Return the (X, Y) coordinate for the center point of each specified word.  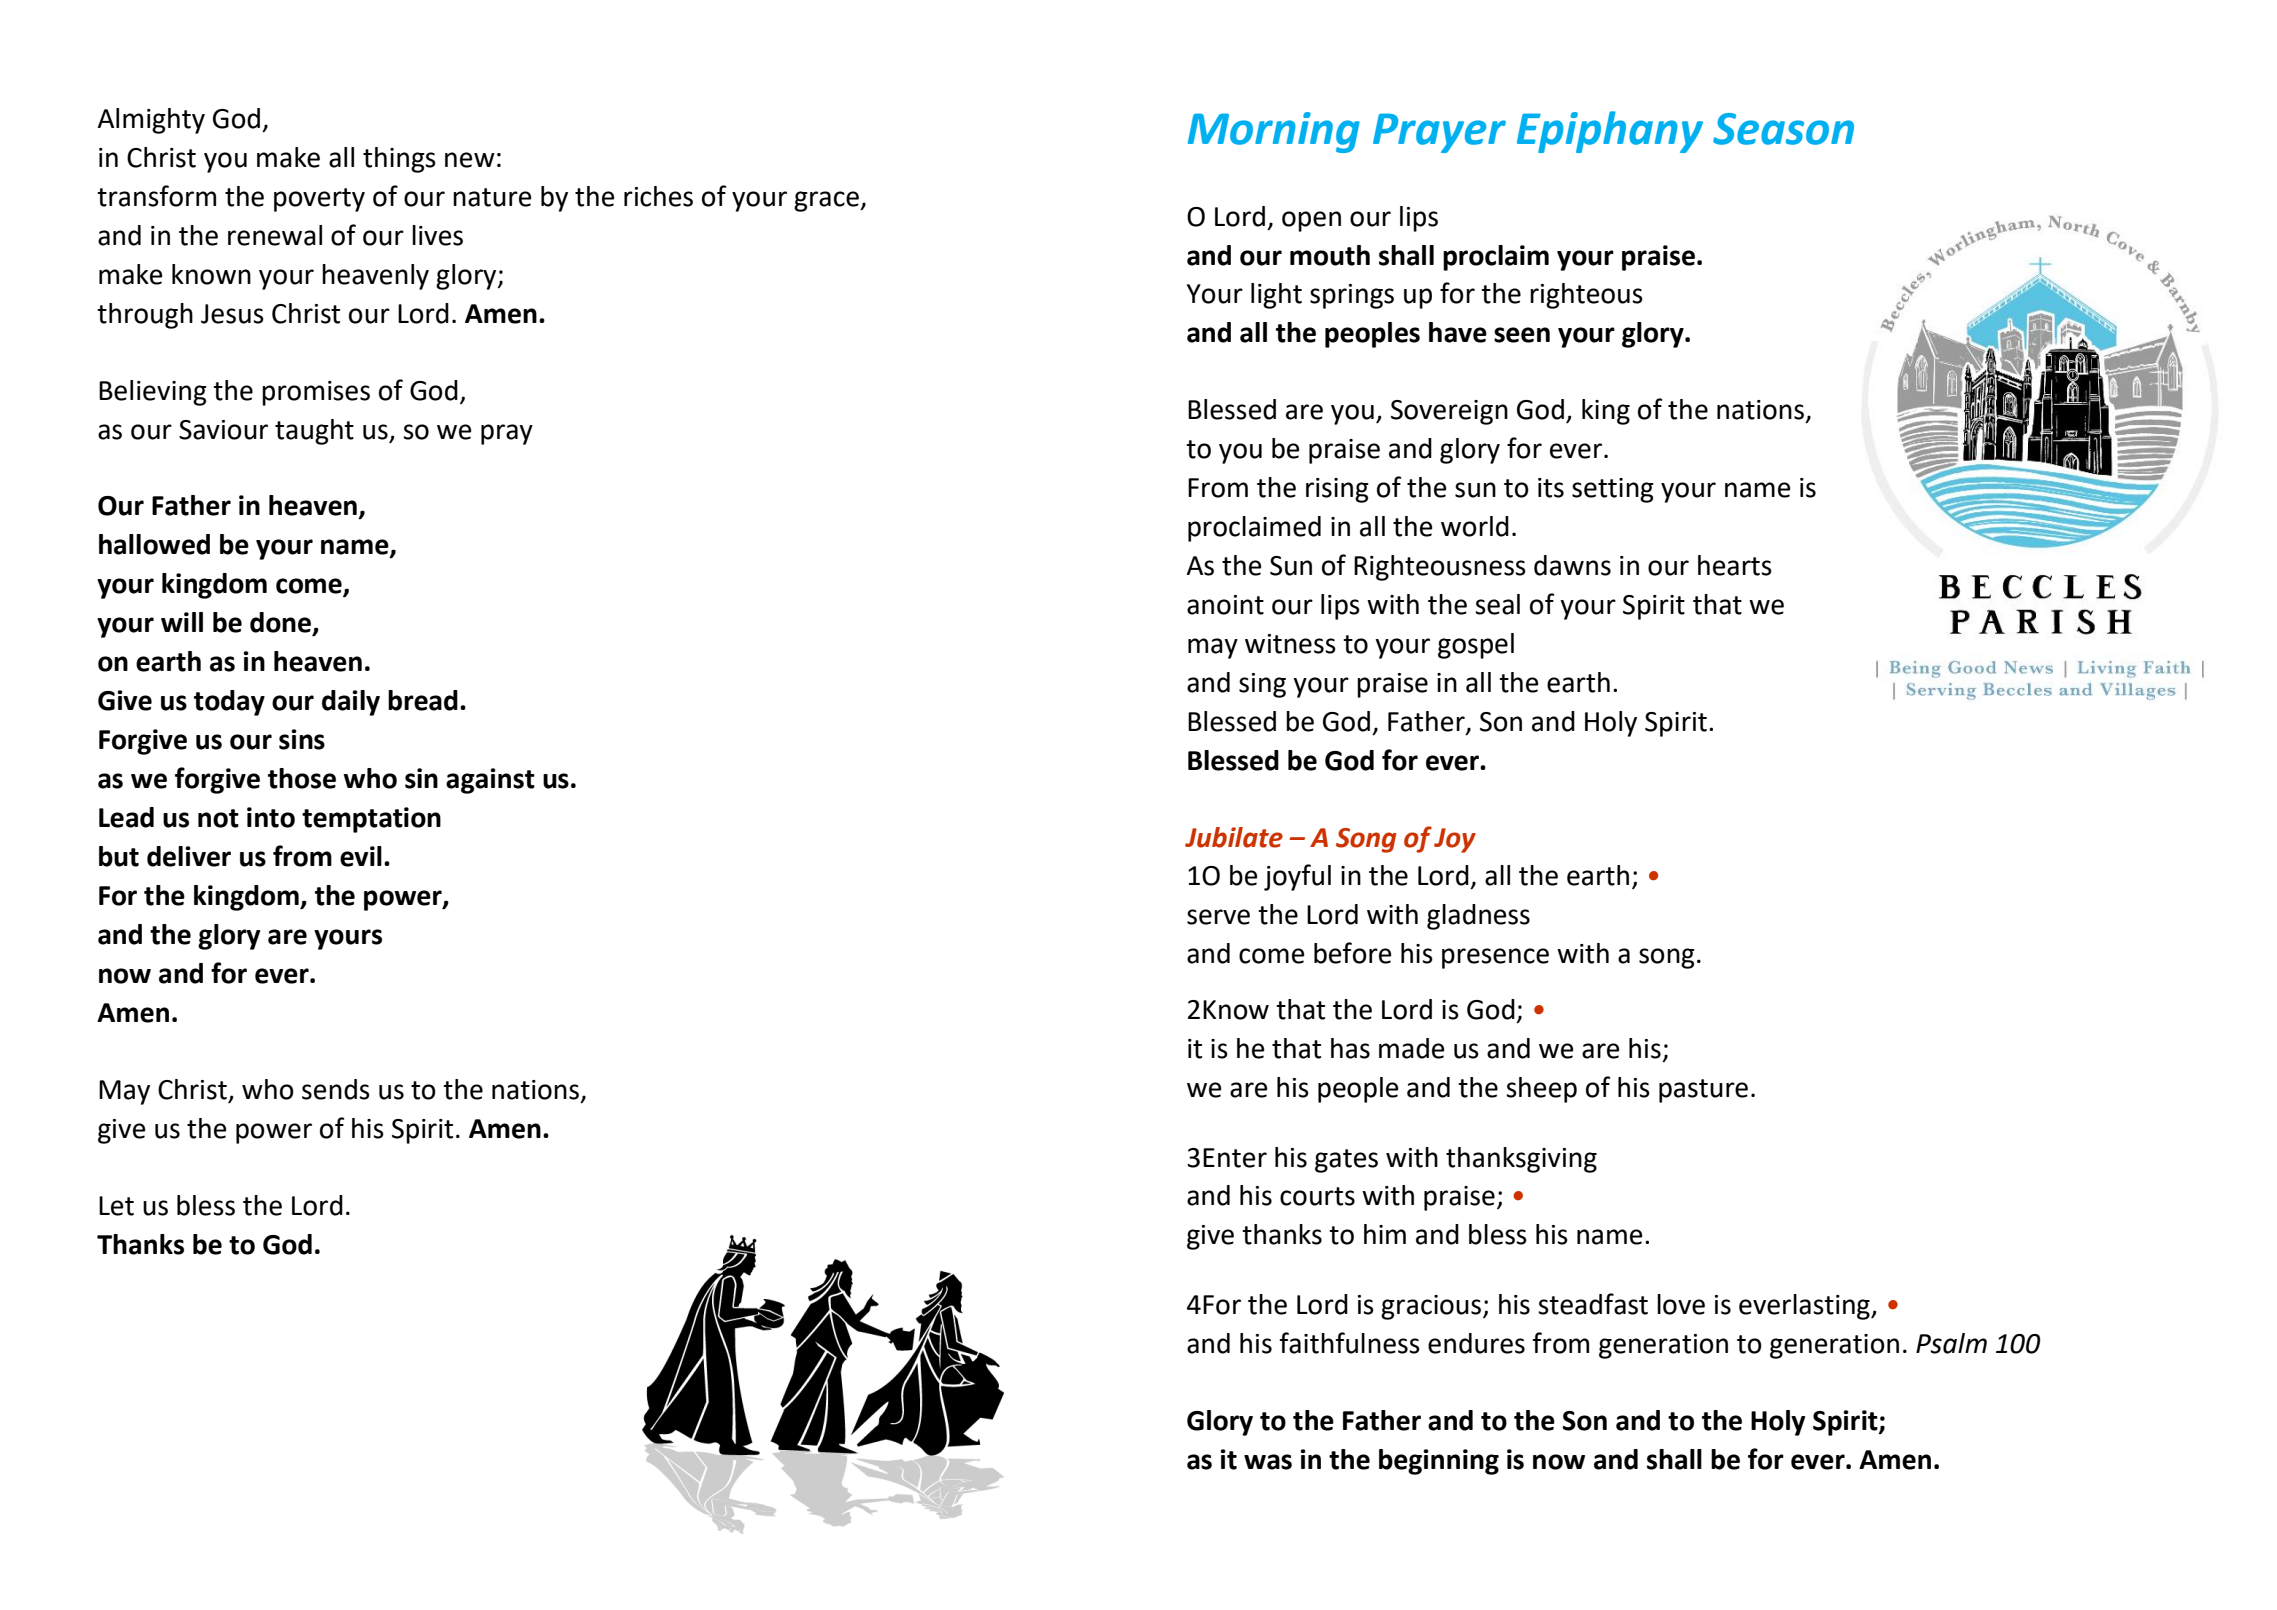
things (399, 160)
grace (827, 201)
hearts (1735, 565)
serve (1218, 917)
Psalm (1951, 1343)
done (281, 623)
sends (336, 1089)
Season (1783, 129)
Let (116, 1206)
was (1268, 1462)
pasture (1703, 1091)
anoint (1225, 605)
